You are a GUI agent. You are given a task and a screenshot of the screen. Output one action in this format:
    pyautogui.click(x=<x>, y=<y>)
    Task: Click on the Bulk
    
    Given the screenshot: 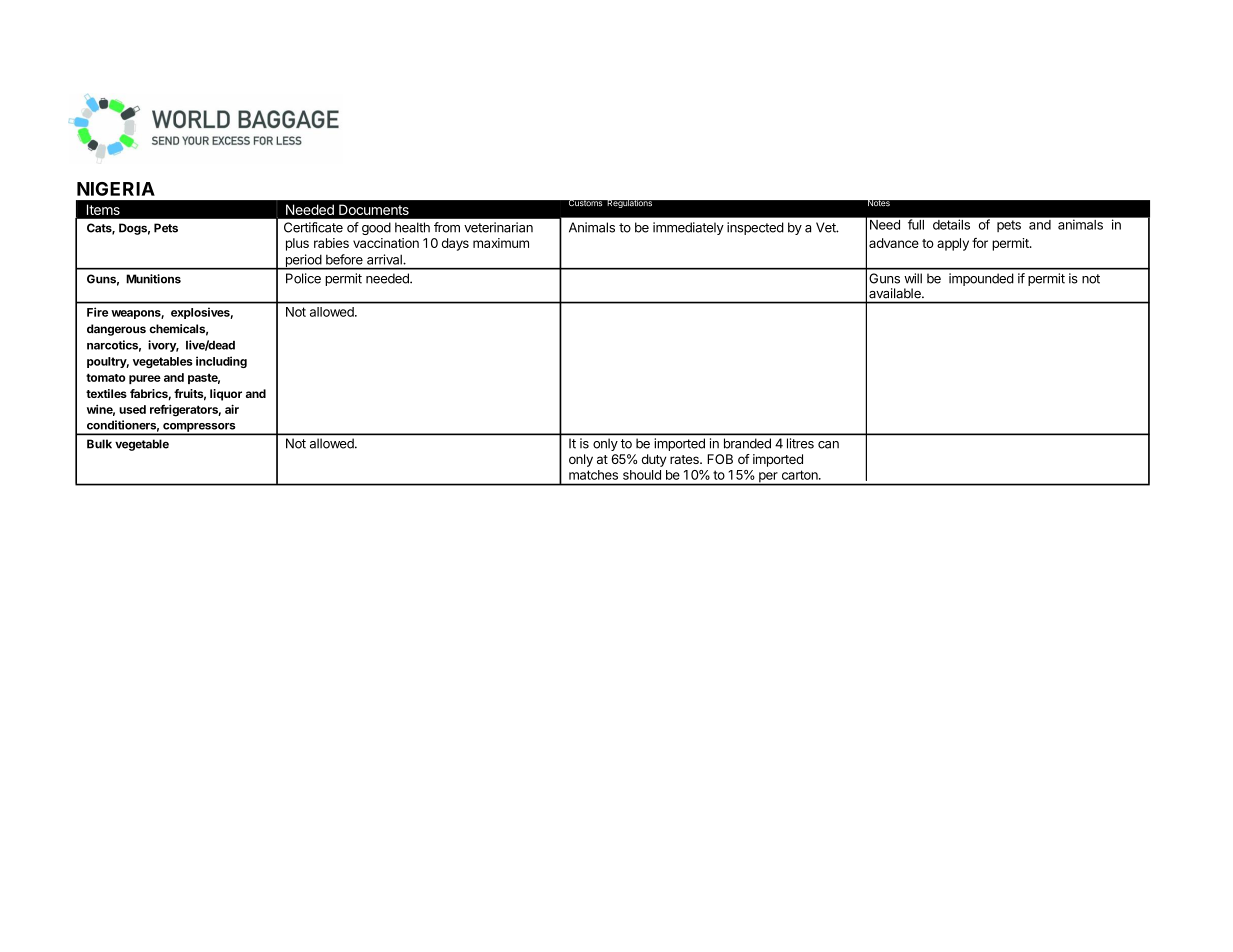 What is the action you would take?
    pyautogui.click(x=99, y=444)
